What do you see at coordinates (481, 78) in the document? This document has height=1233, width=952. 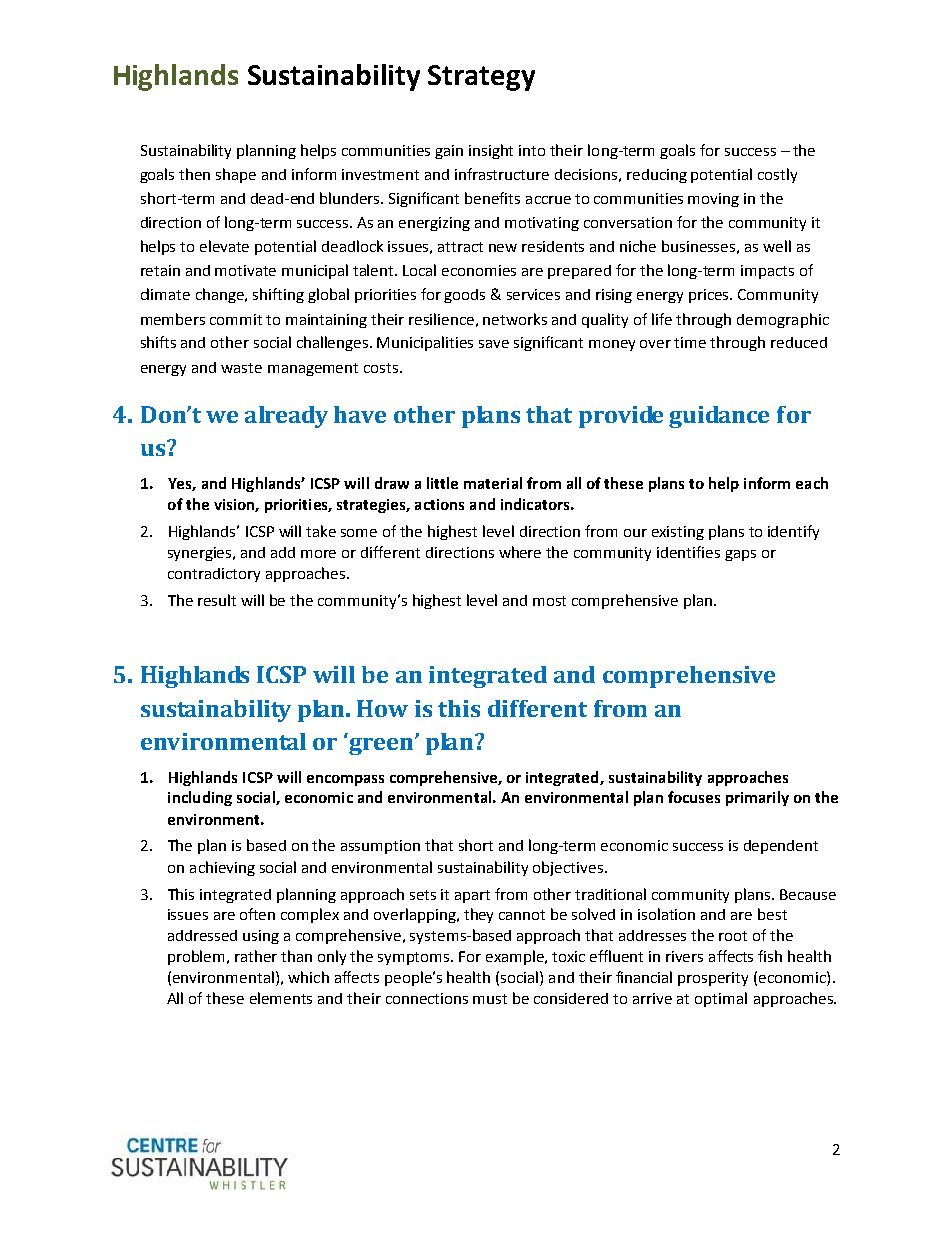 I see `Strategy` at bounding box center [481, 78].
